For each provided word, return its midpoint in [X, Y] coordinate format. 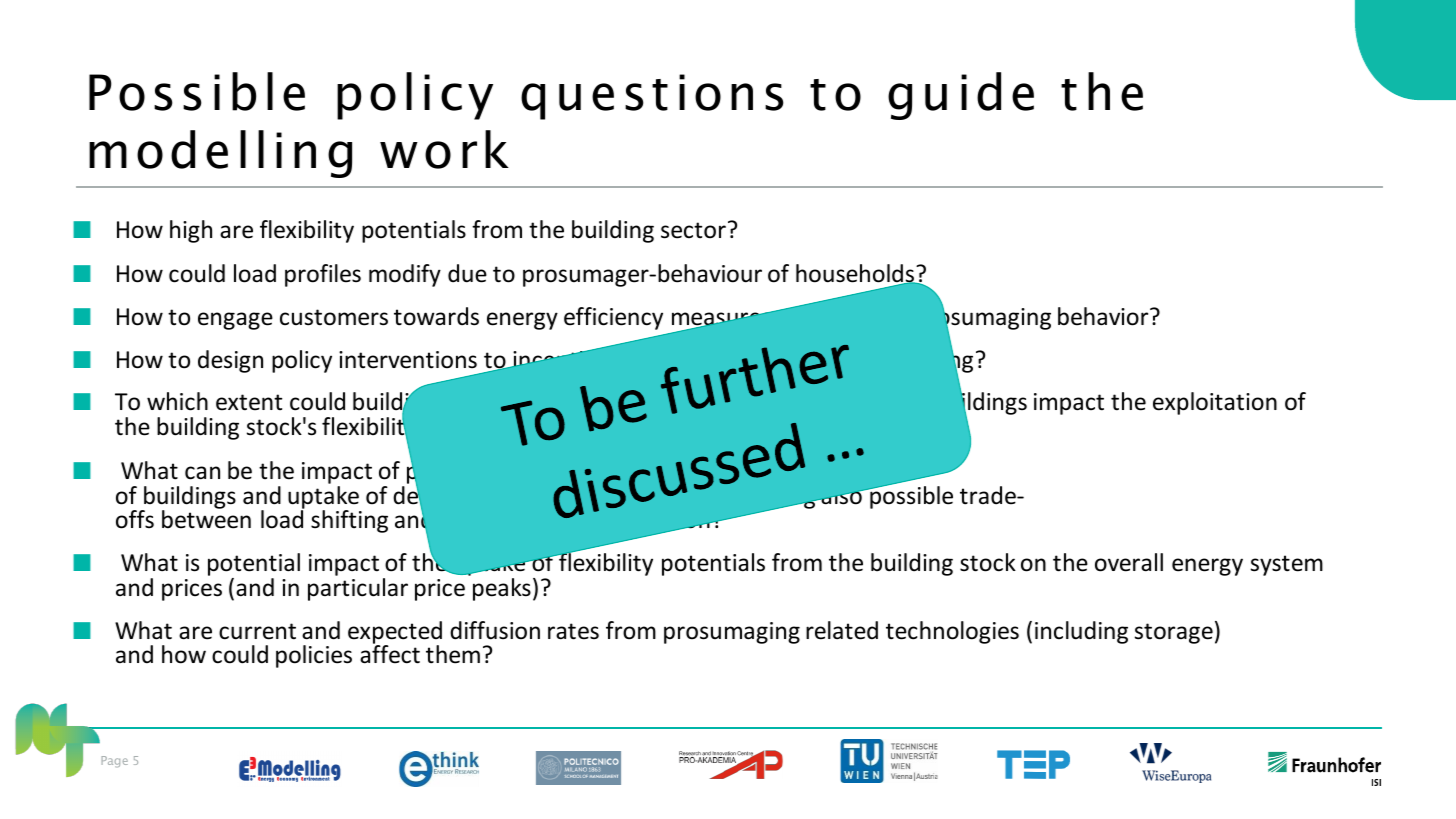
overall [1129, 562]
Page [114, 761]
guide [961, 96]
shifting [349, 521]
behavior [1104, 316]
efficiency [613, 318]
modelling [220, 154]
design [230, 361]
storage [1174, 633]
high [191, 231]
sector [693, 230]
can [202, 473]
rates [573, 631]
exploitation [1215, 403]
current [257, 631]
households [856, 274]
